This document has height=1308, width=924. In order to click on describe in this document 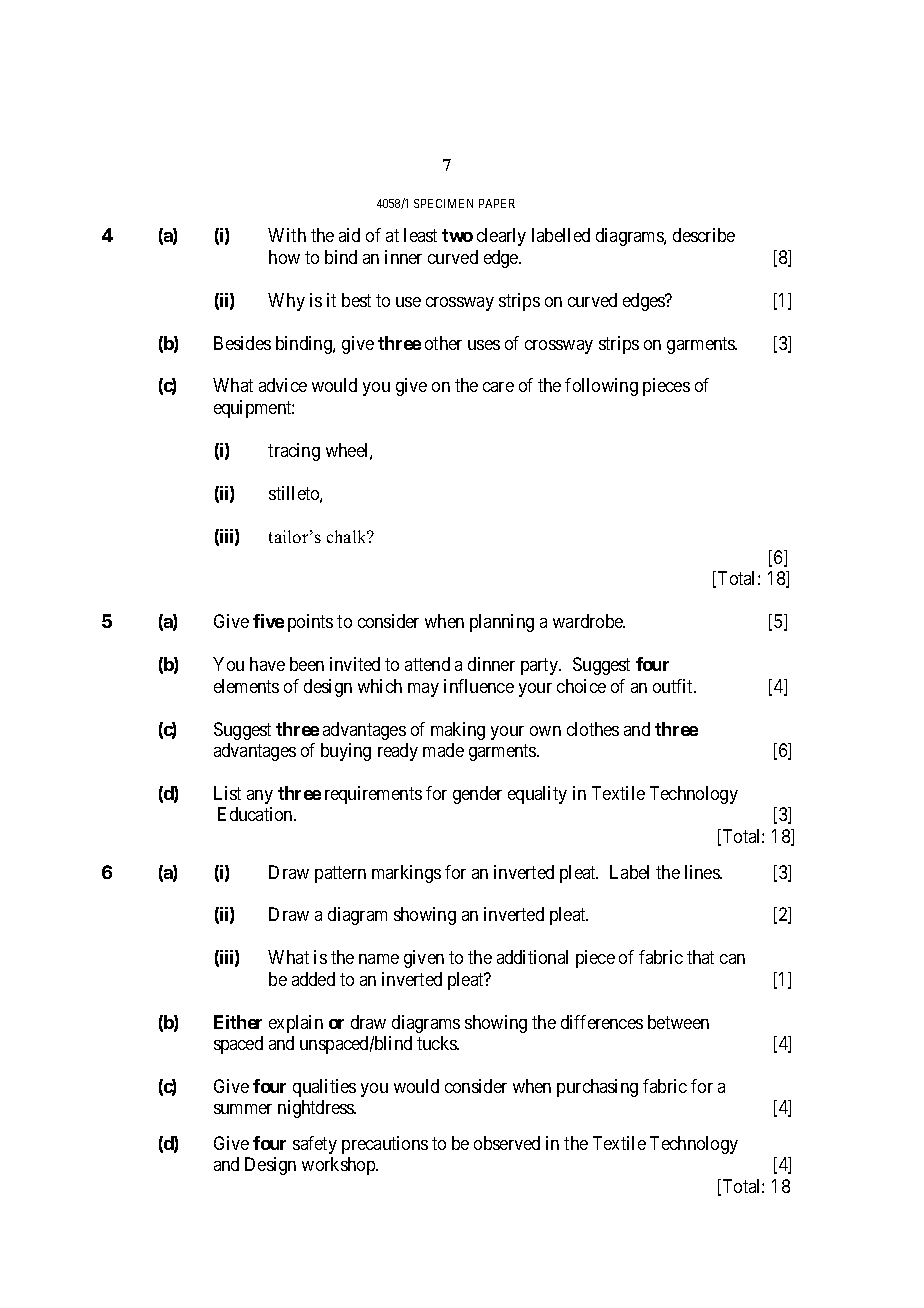, I will do `click(704, 235)`.
